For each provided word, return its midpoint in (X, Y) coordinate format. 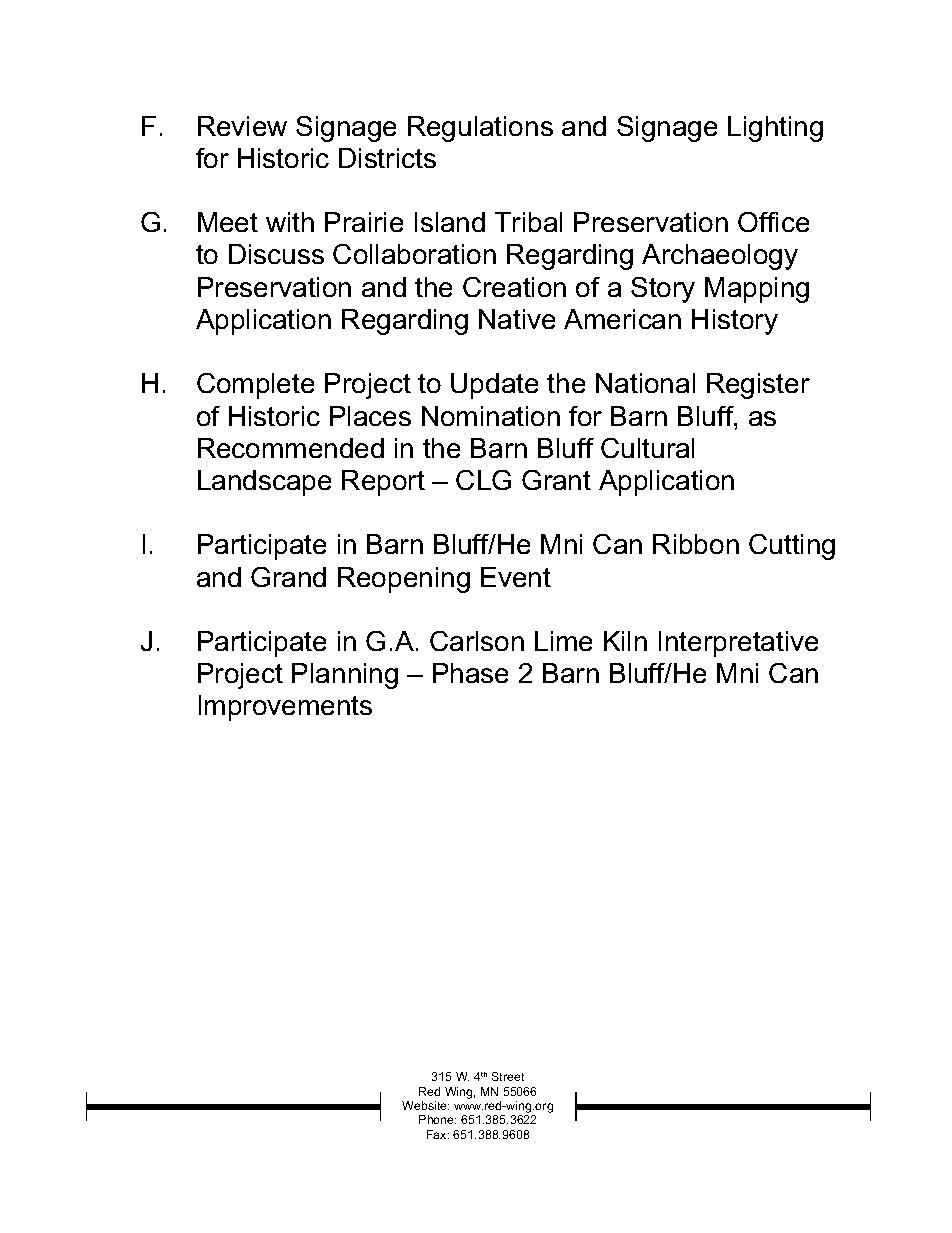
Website (425, 1105)
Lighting (775, 129)
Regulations (480, 129)
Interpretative (738, 644)
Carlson (477, 641)
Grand (288, 577)
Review (242, 126)
